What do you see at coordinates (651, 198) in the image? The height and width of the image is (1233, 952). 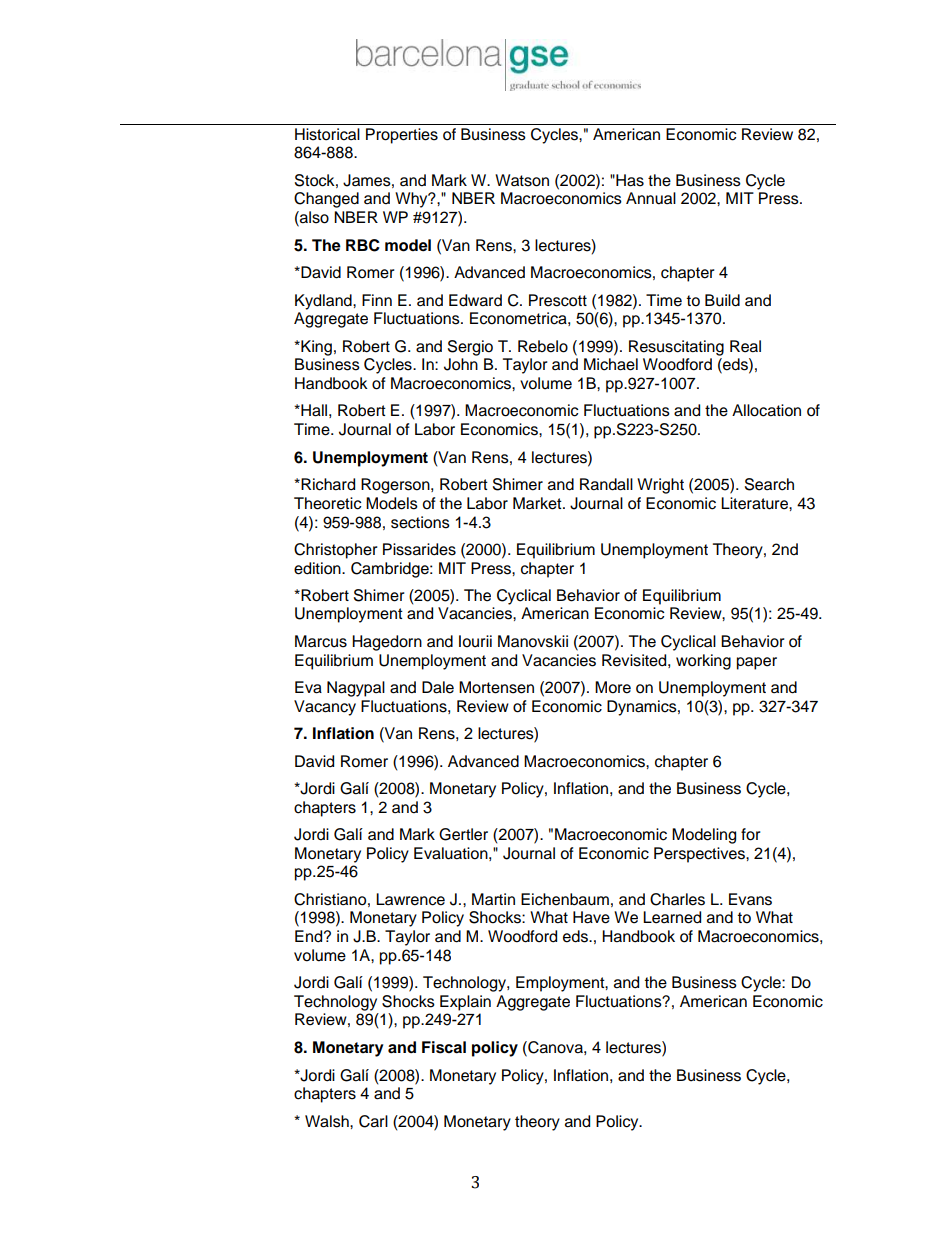 I see `Annual` at bounding box center [651, 198].
